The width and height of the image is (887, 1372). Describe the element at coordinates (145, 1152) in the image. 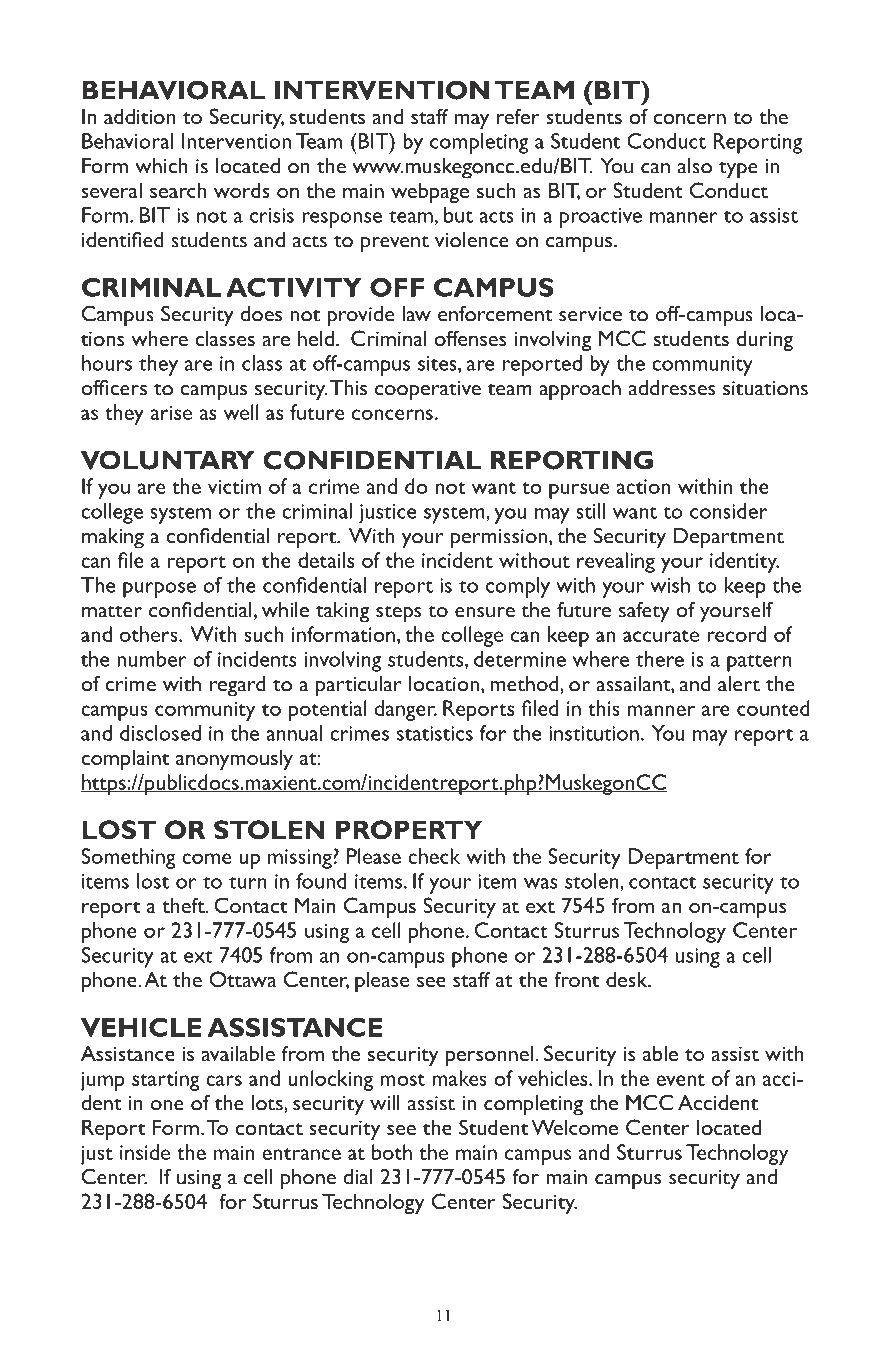

I see `inside` at that location.
